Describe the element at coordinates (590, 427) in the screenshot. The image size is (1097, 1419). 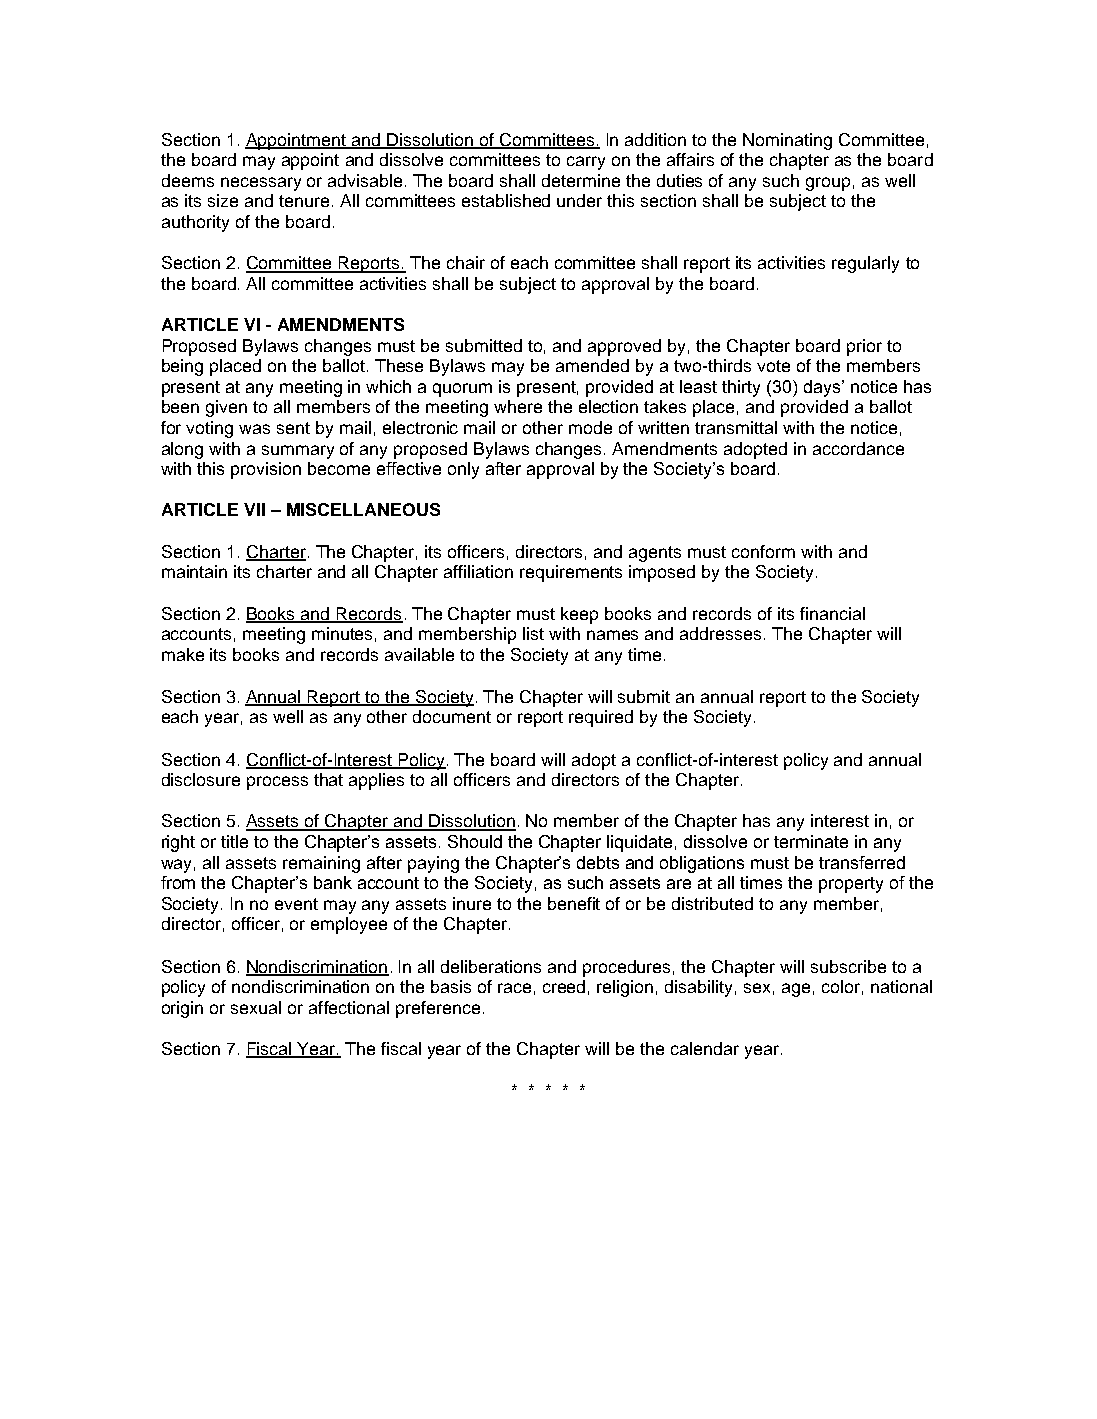
I see `mode` at that location.
